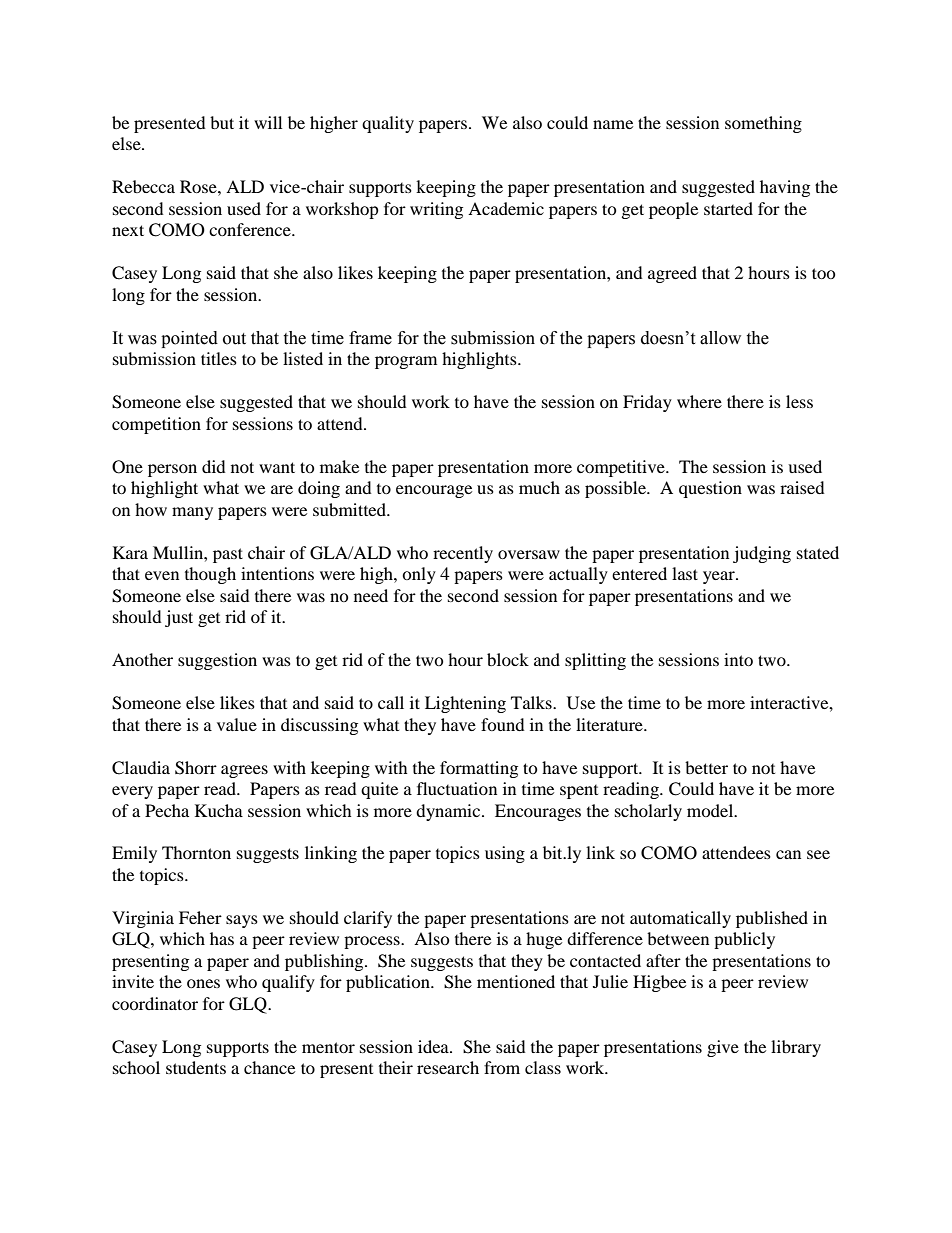 The height and width of the screenshot is (1233, 952). What do you see at coordinates (196, 1067) in the screenshot?
I see `students` at bounding box center [196, 1067].
